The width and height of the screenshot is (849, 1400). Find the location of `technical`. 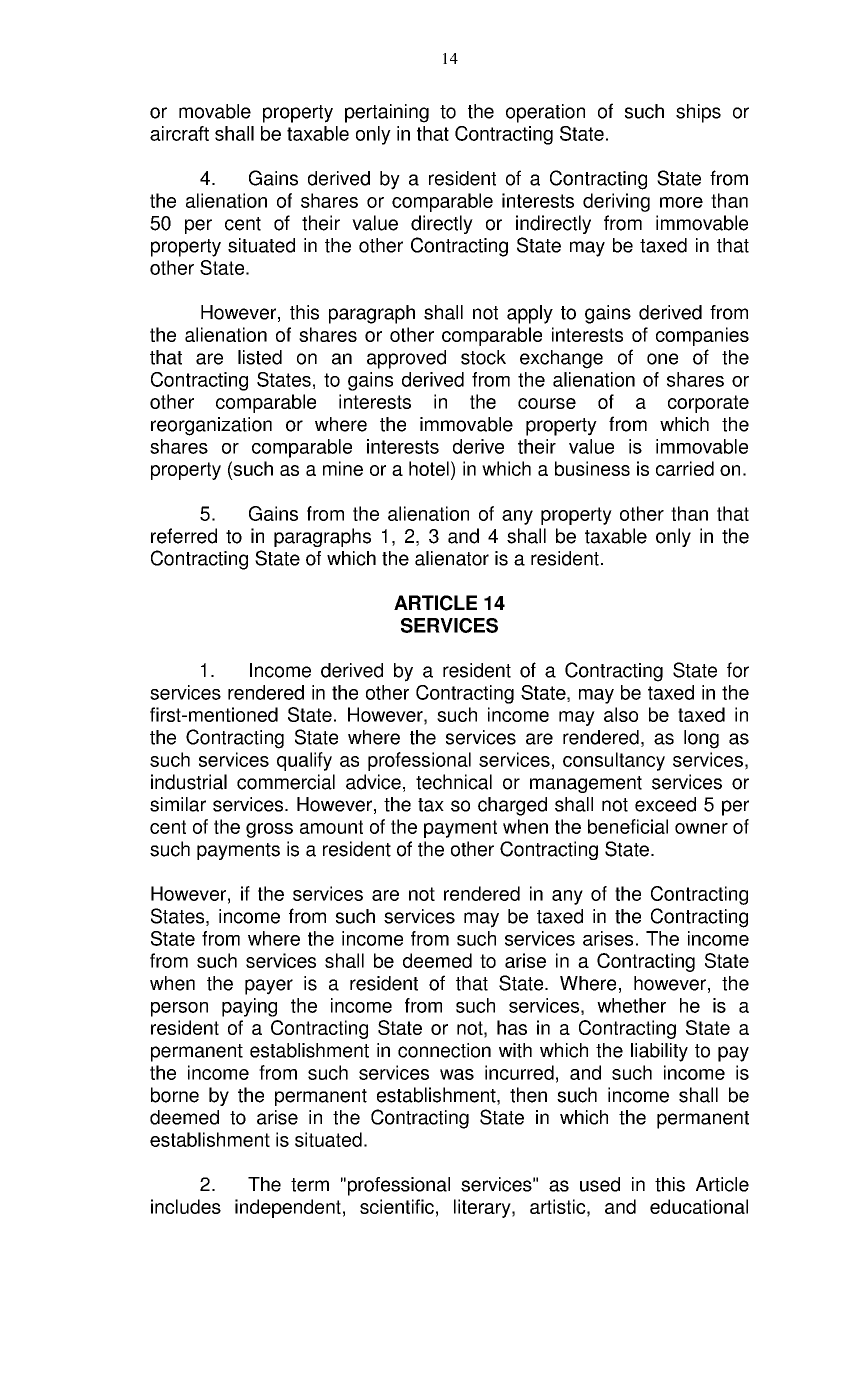

technical is located at coordinates (454, 782).
